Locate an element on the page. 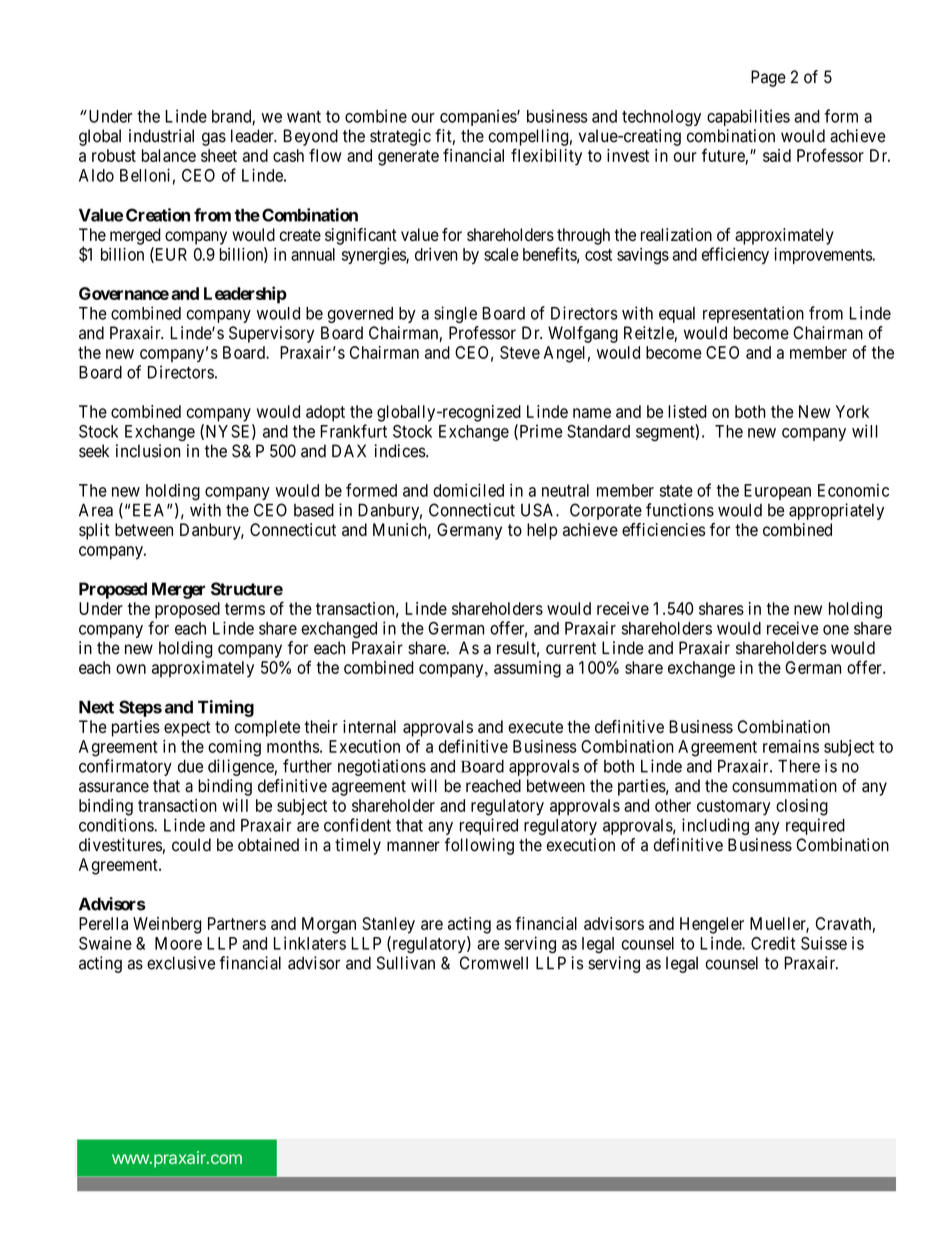 The image size is (952, 1233). expect is located at coordinates (187, 729).
